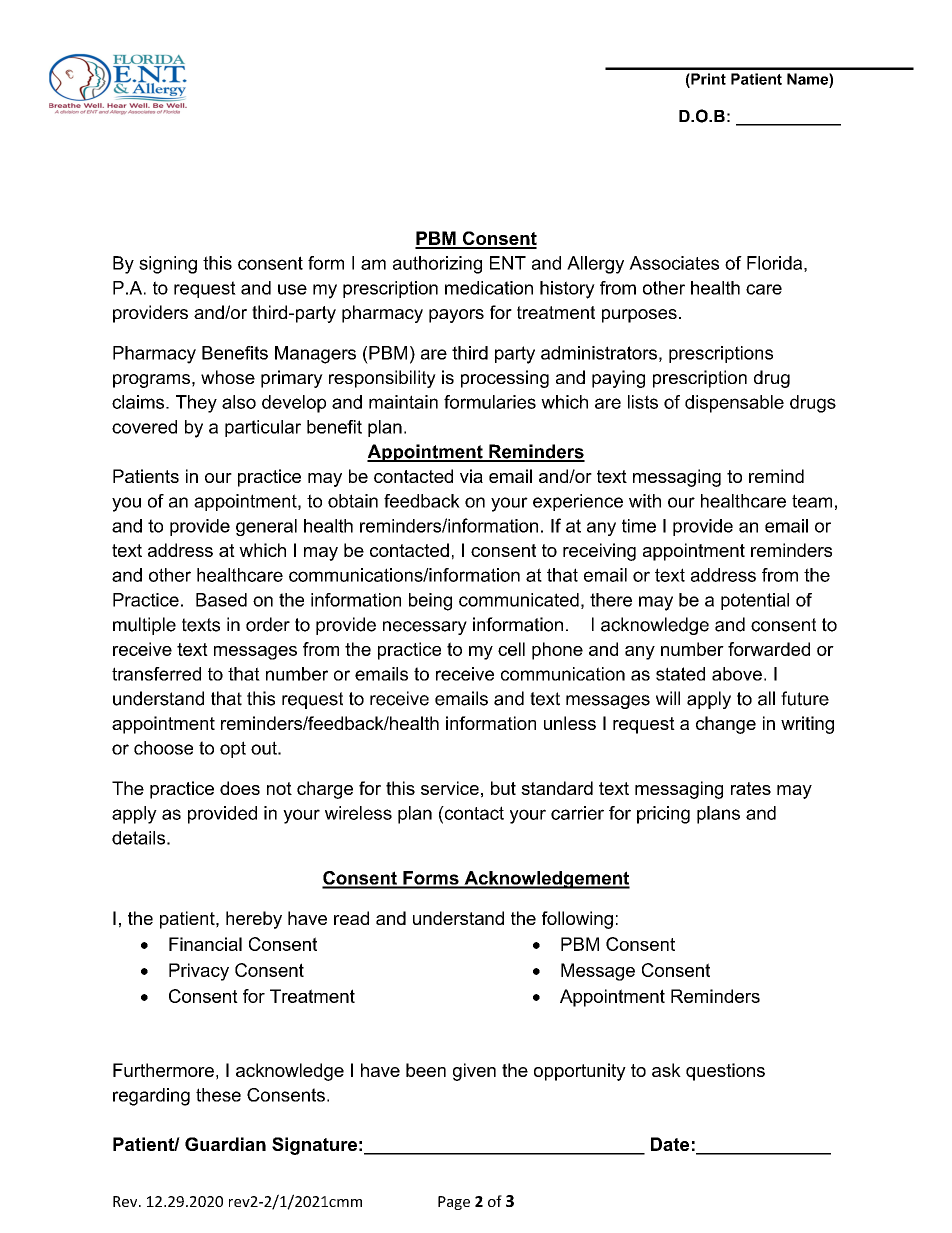 The image size is (952, 1233). I want to click on communicated, so click(519, 600).
